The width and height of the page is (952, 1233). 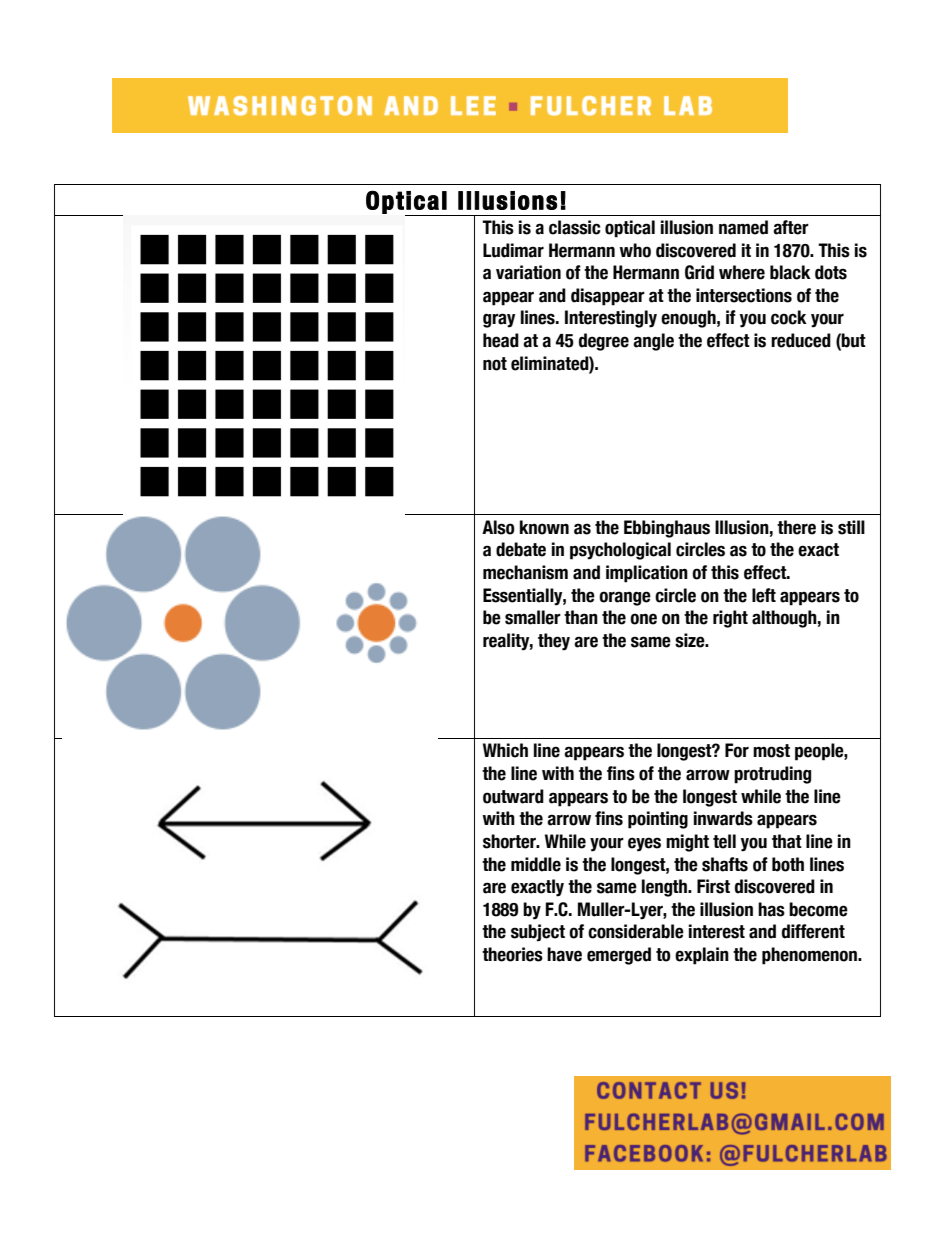 I want to click on Grid, so click(x=699, y=272).
